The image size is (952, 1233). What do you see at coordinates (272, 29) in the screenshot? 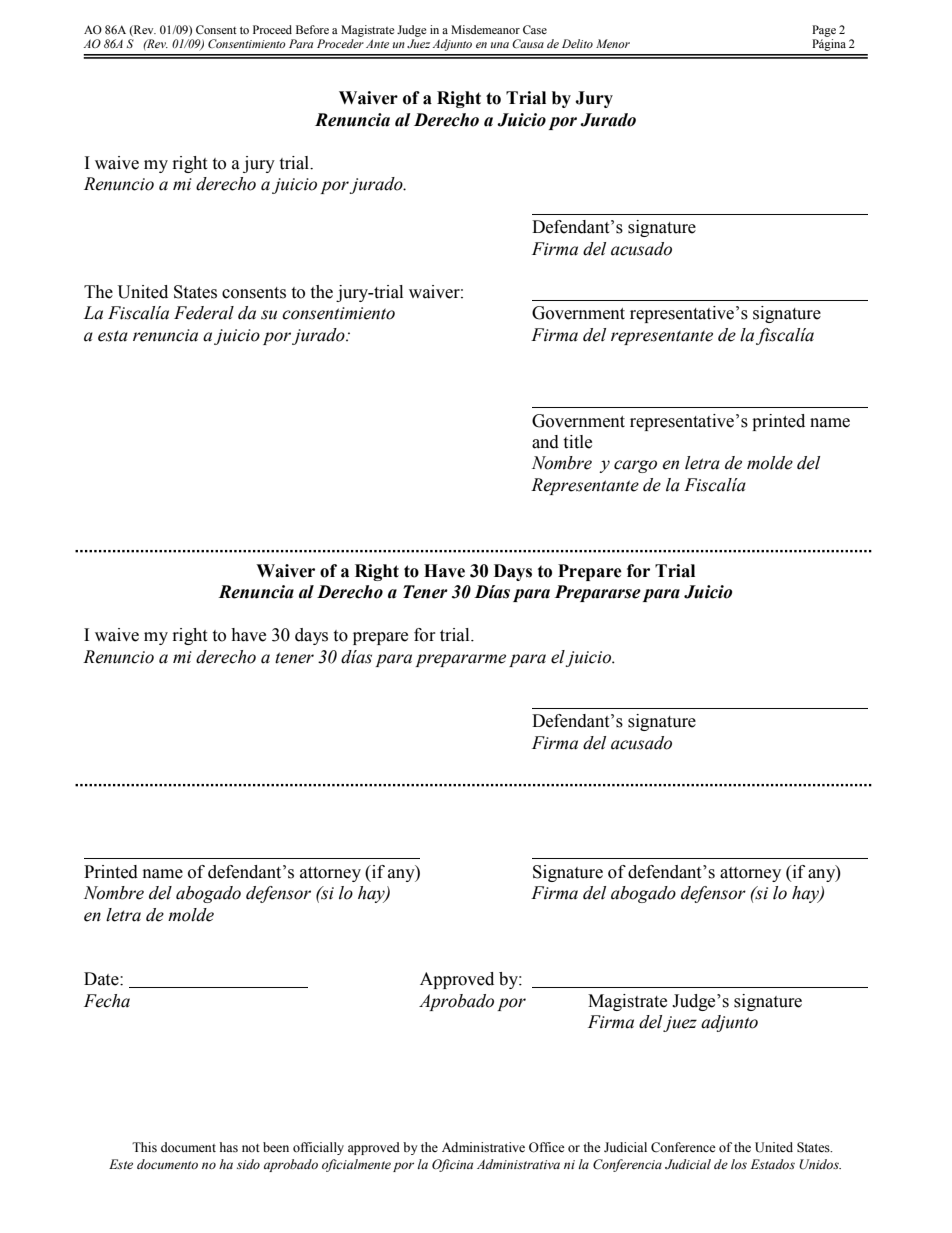
I see `Proceed` at bounding box center [272, 29].
